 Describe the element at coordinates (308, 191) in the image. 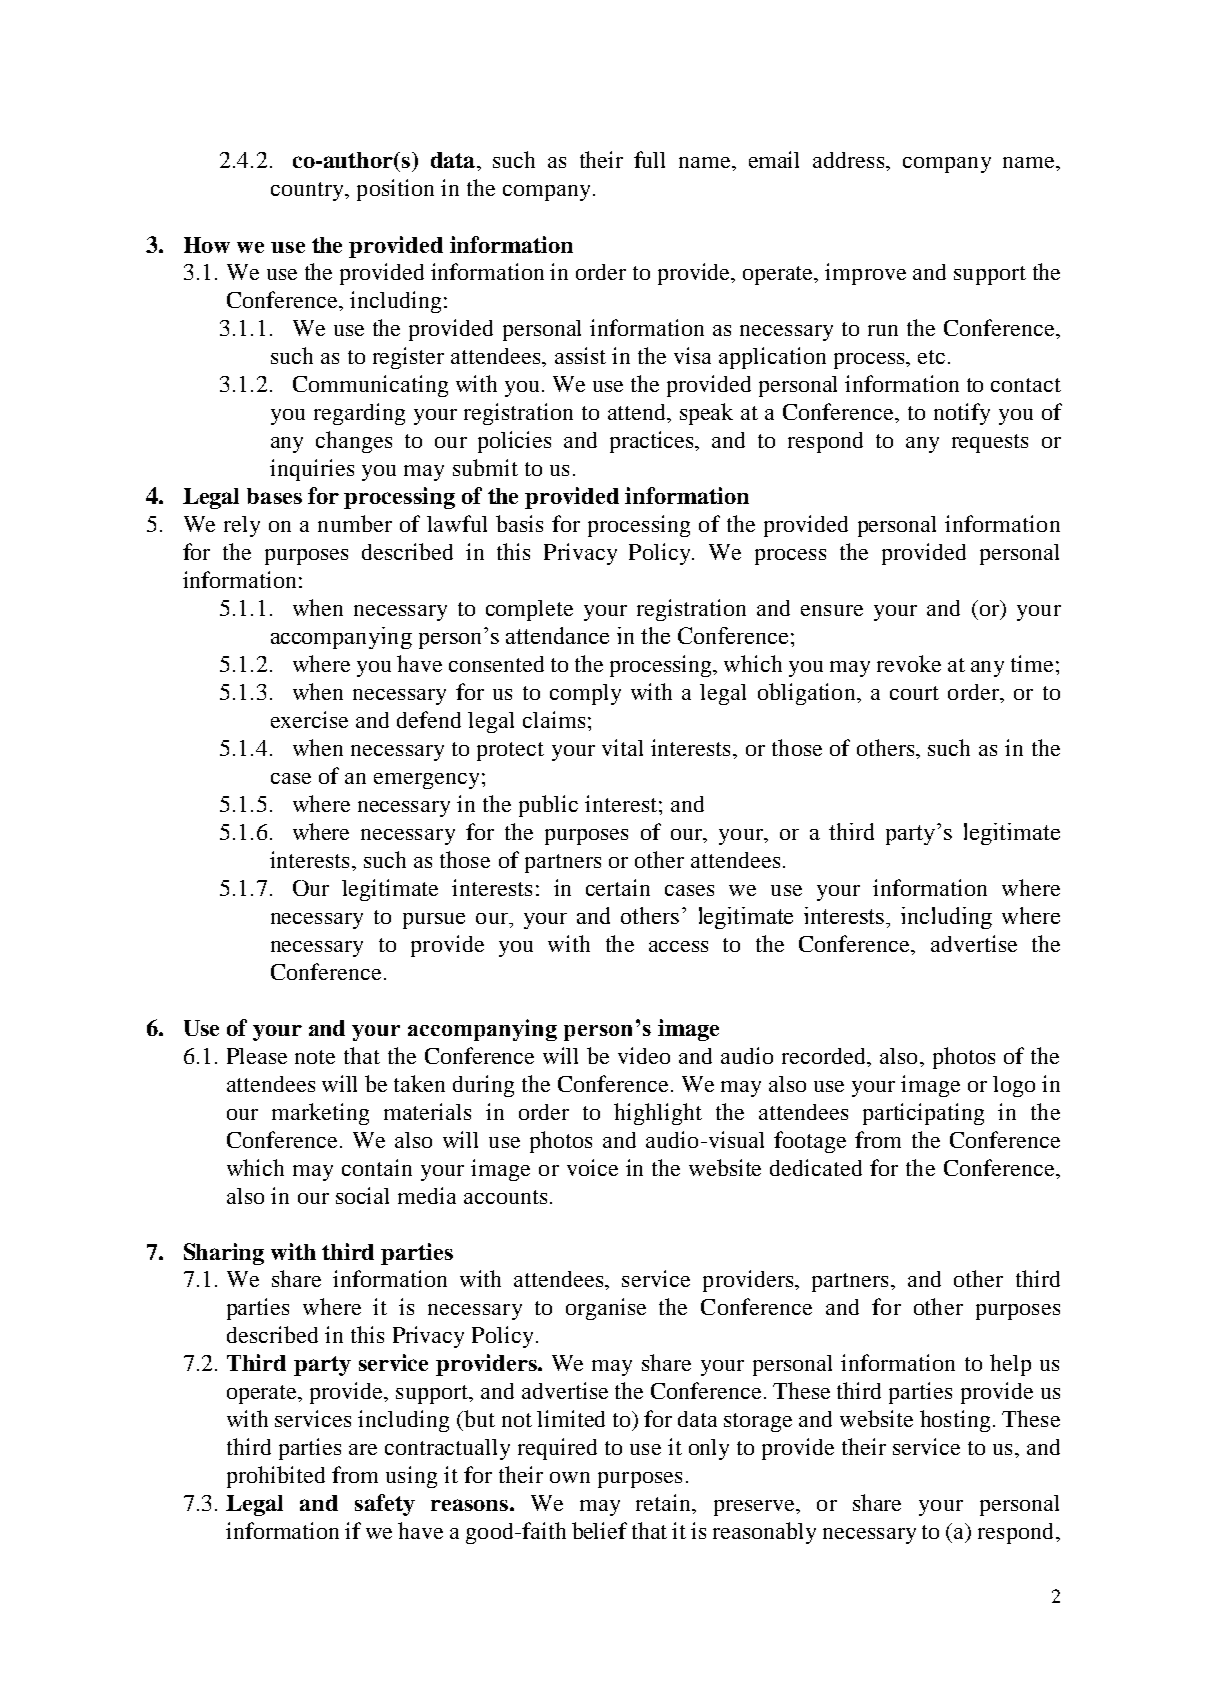

I see `country` at that location.
